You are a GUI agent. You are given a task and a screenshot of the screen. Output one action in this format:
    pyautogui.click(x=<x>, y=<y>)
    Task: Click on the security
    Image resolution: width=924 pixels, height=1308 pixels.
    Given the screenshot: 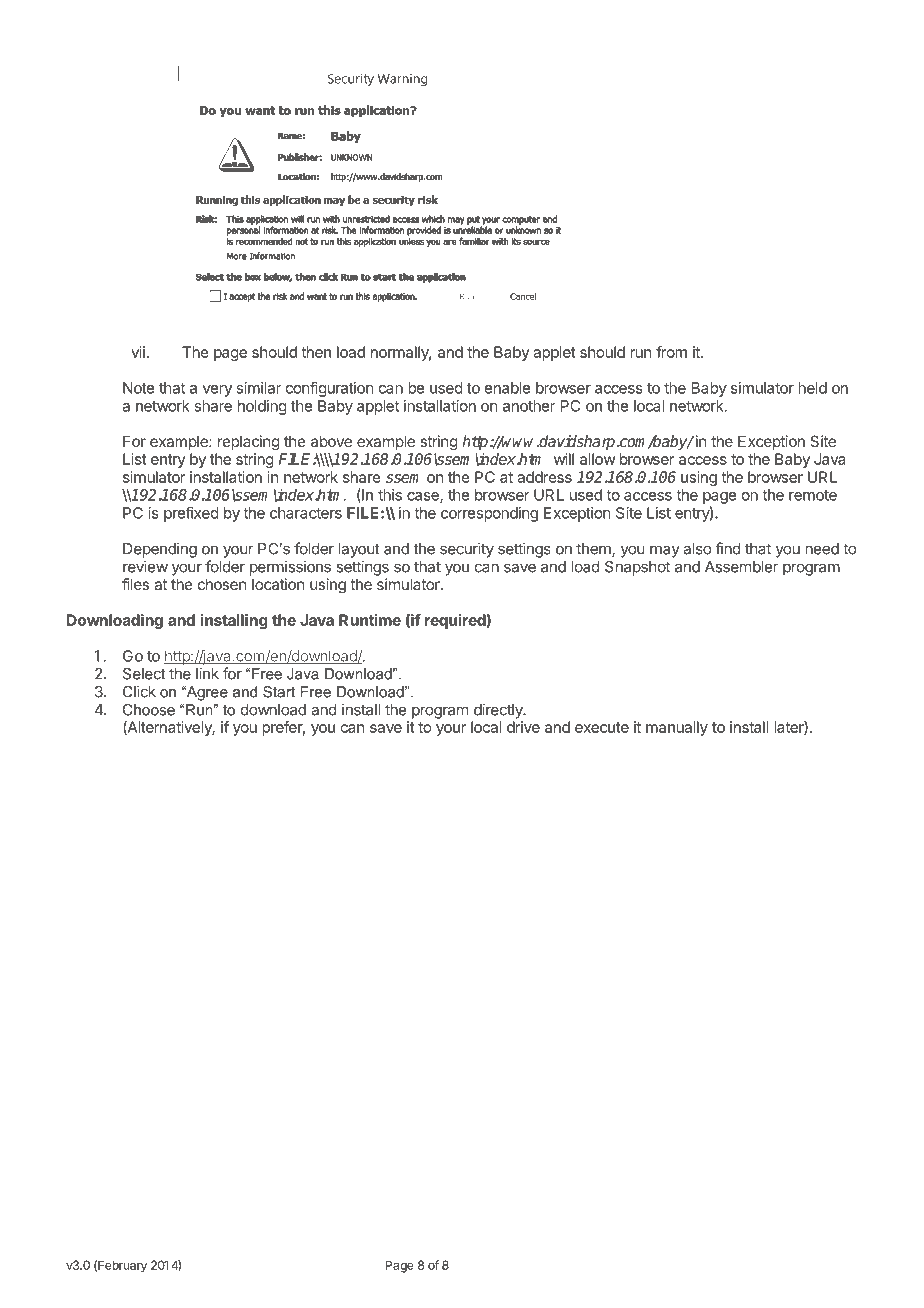 What is the action you would take?
    pyautogui.click(x=467, y=550)
